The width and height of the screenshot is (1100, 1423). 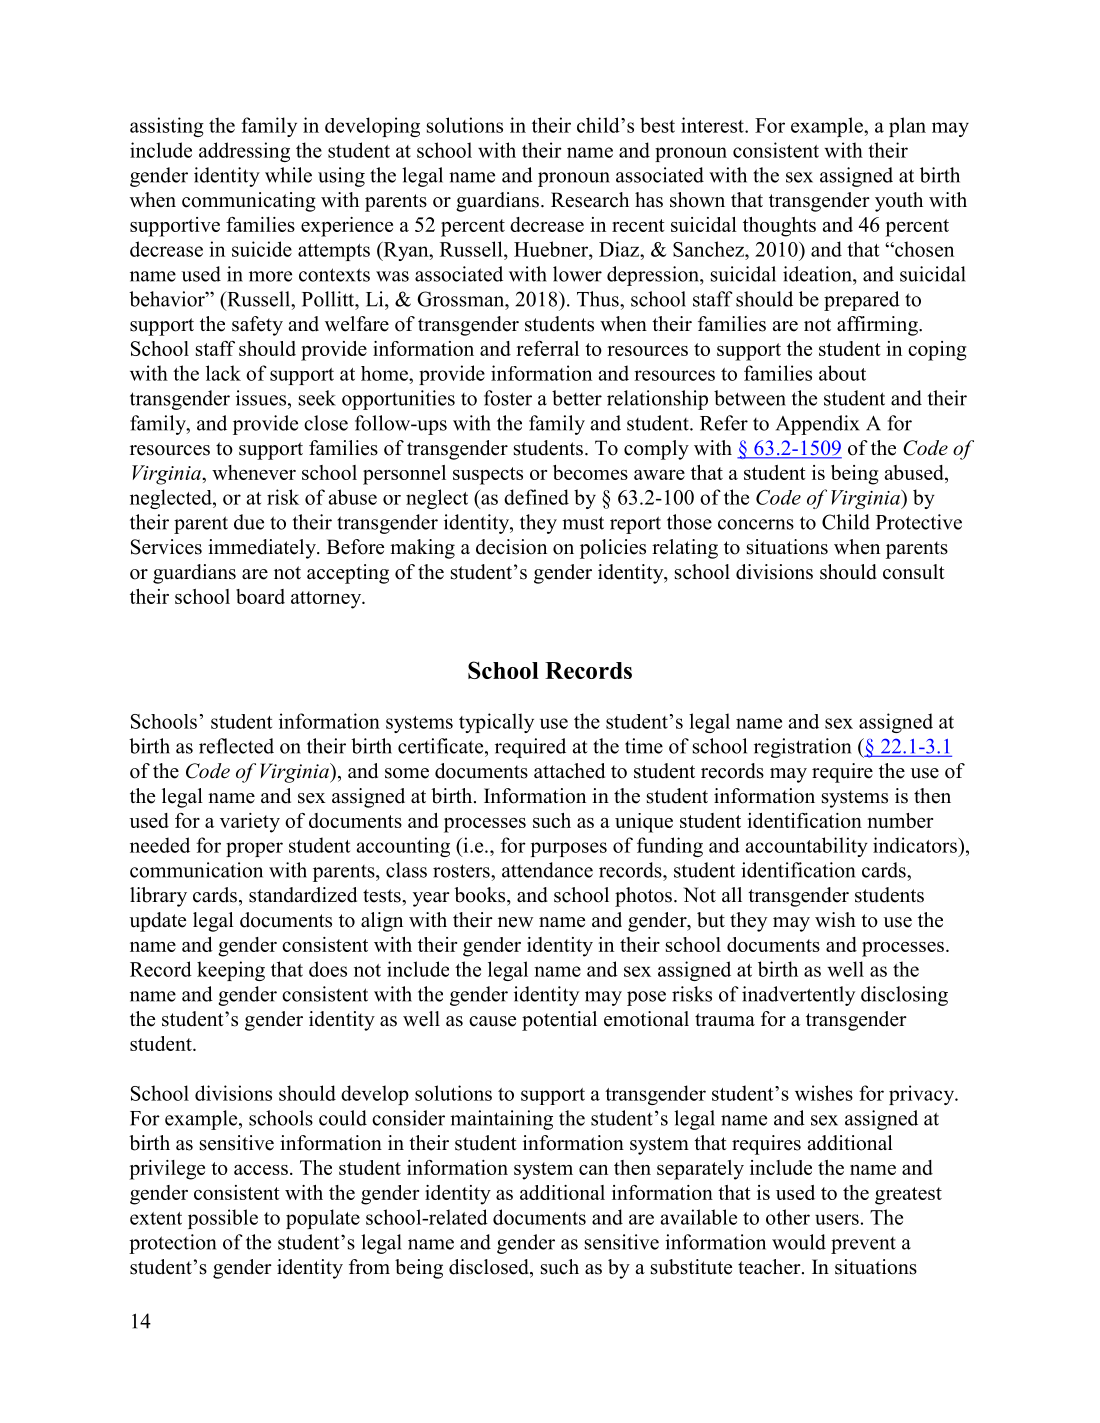 I want to click on Research, so click(x=590, y=200).
